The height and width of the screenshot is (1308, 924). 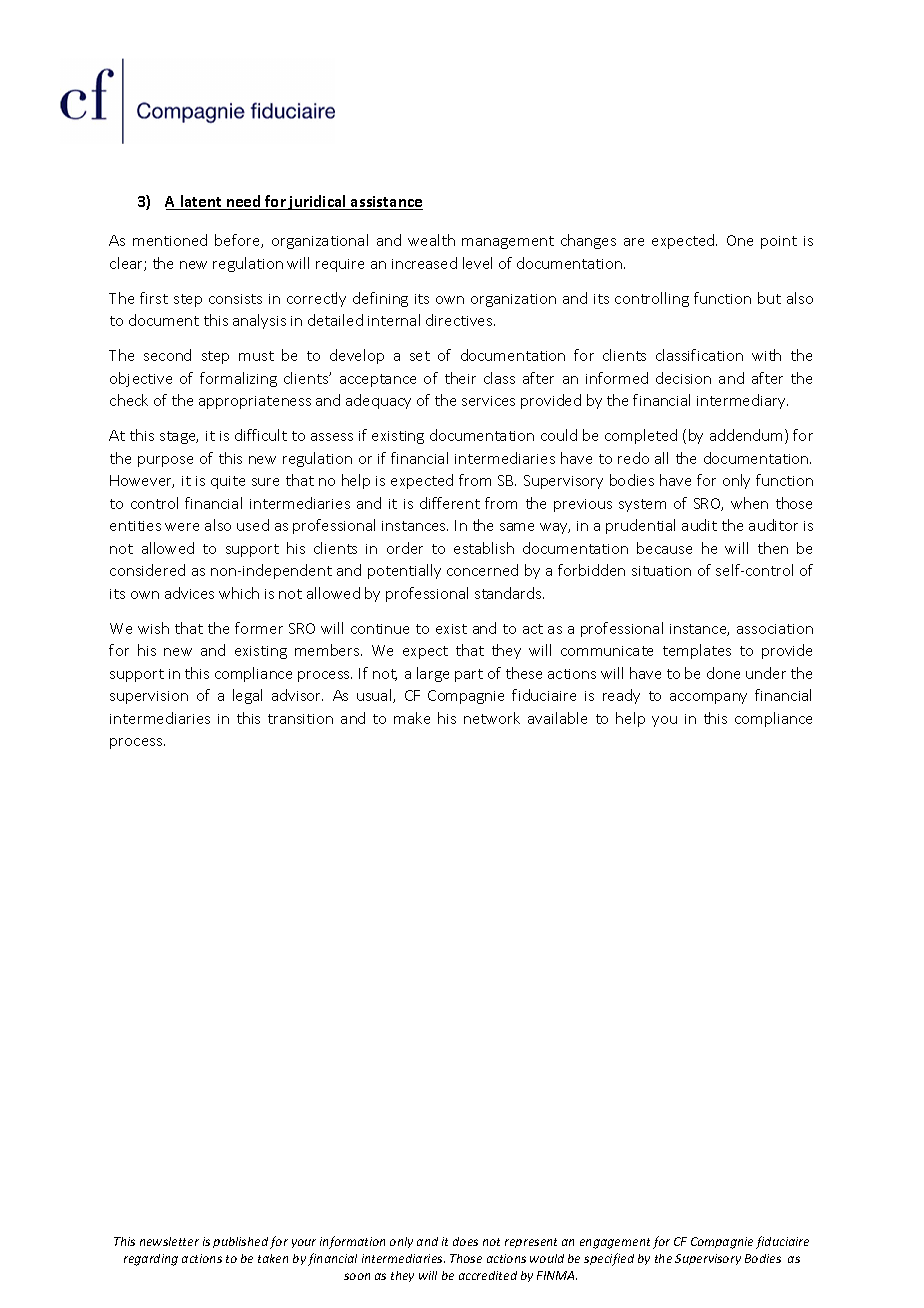 What do you see at coordinates (634, 242) in the screenshot?
I see `are` at bounding box center [634, 242].
